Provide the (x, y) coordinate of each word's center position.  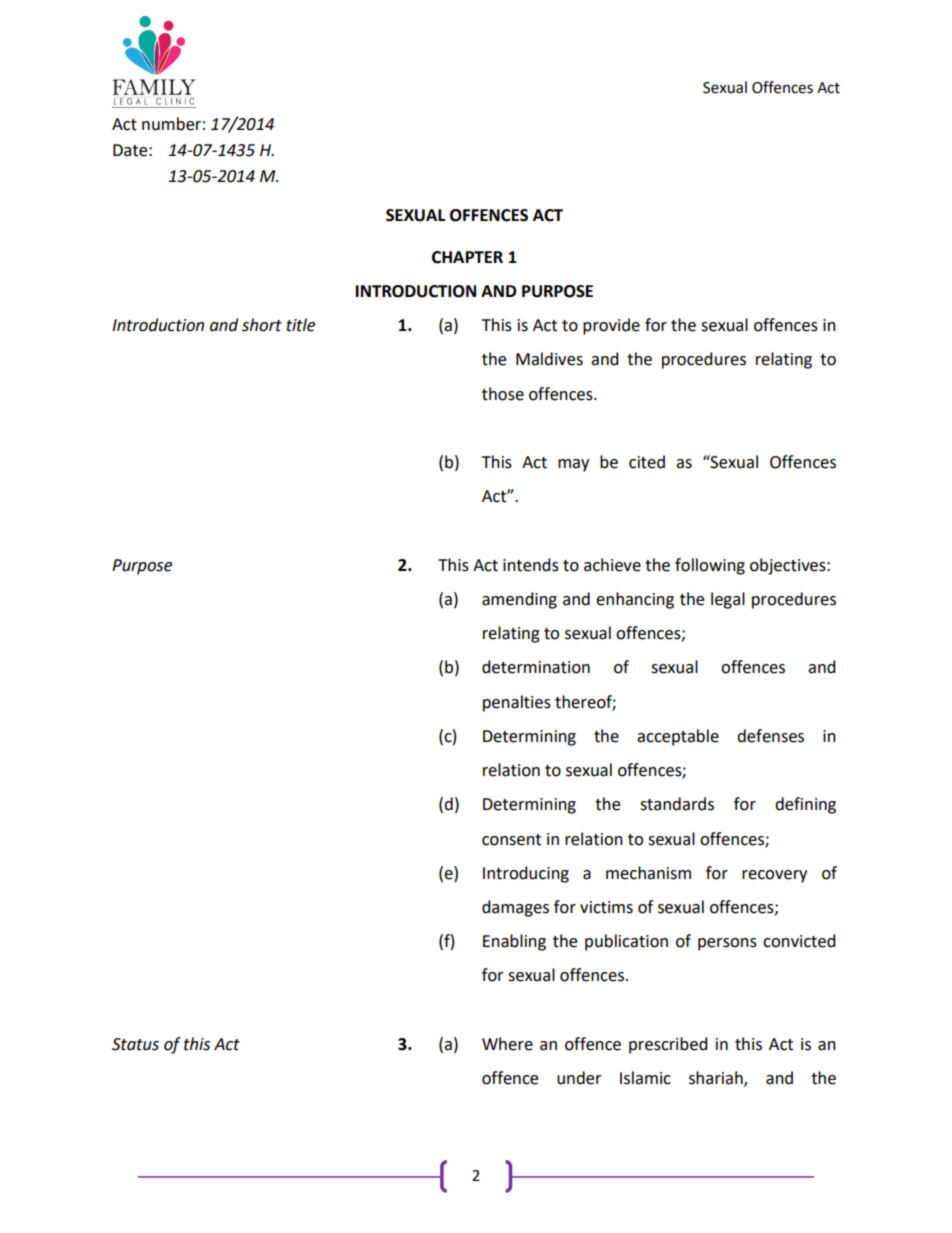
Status (135, 1044)
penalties (517, 703)
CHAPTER (467, 257)
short (262, 325)
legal (728, 600)
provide (611, 326)
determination (536, 667)
